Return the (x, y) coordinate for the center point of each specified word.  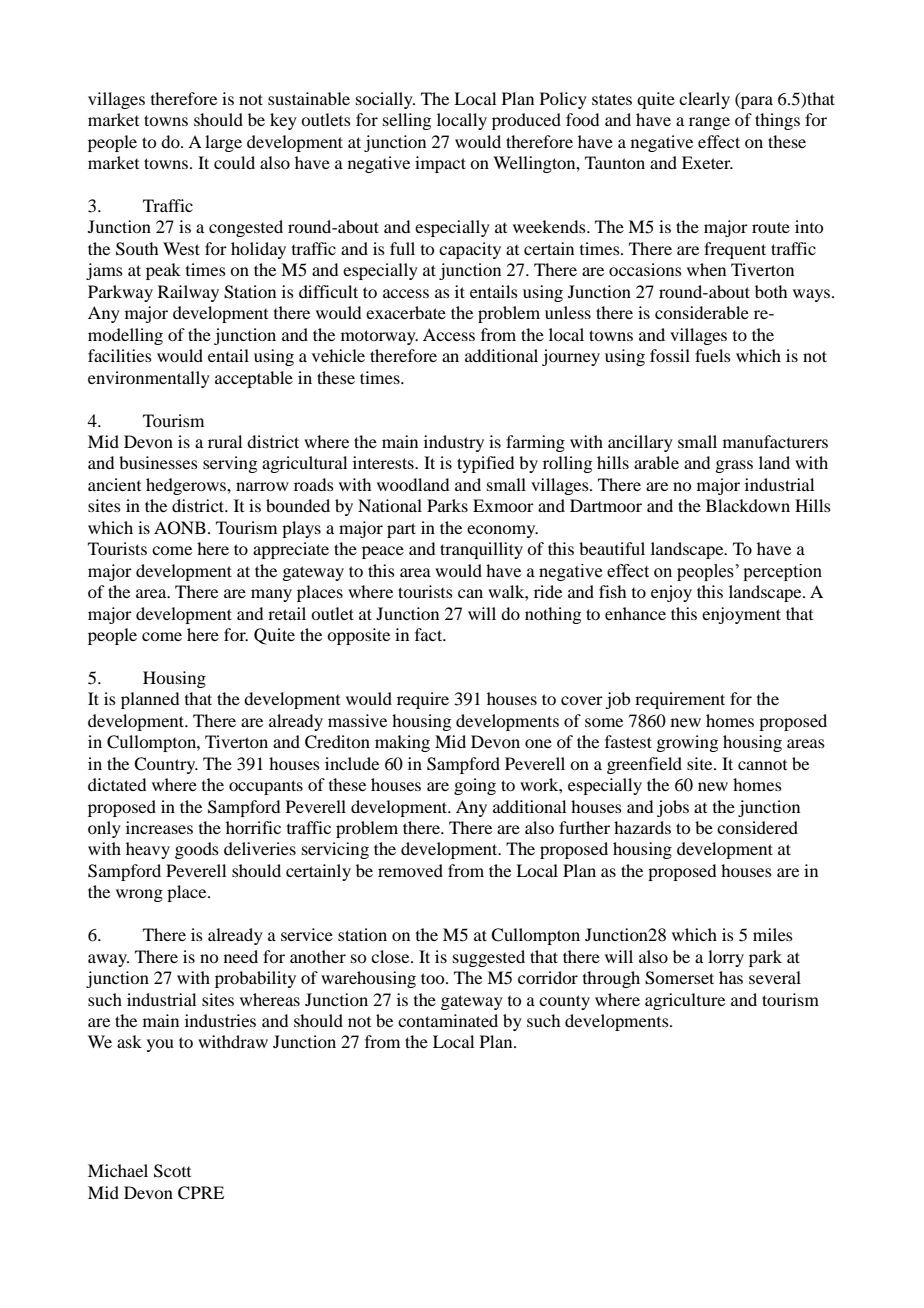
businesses (158, 462)
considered (757, 827)
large (223, 143)
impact (440, 164)
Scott (172, 1171)
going (475, 786)
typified (485, 464)
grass (734, 466)
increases (159, 827)
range (709, 123)
